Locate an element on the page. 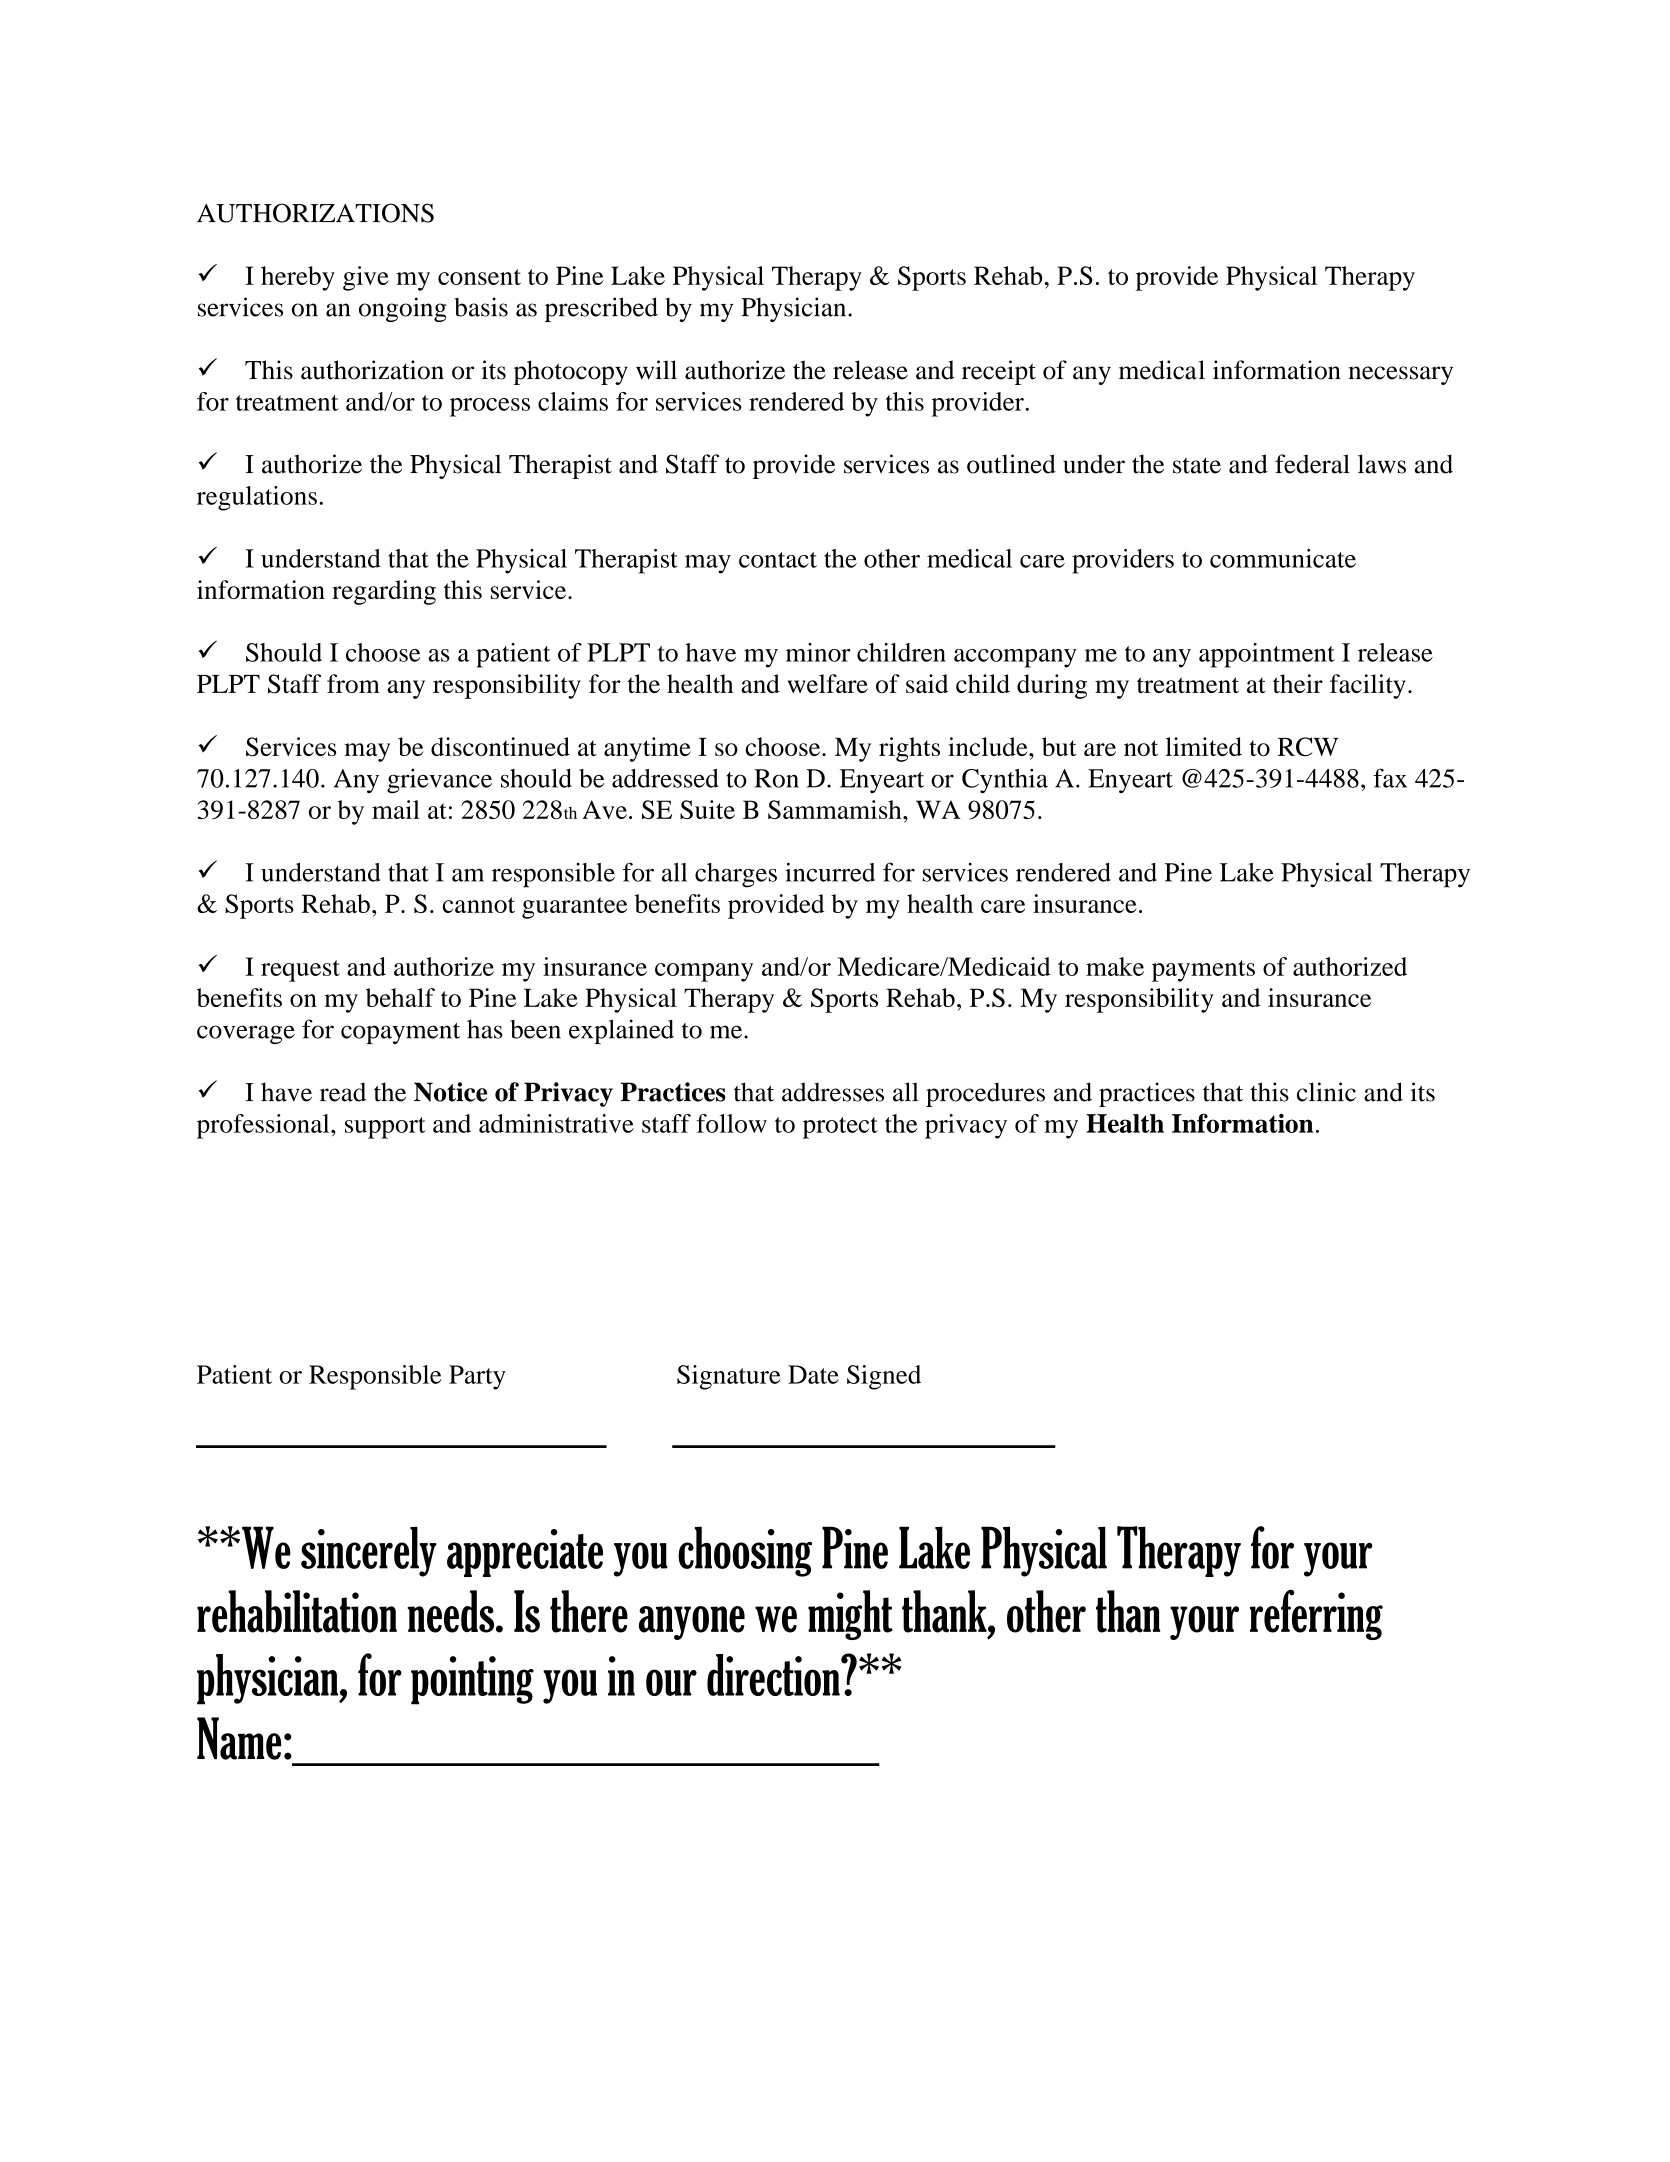 This page has height=2162, width=1670. ongoing is located at coordinates (403, 309).
